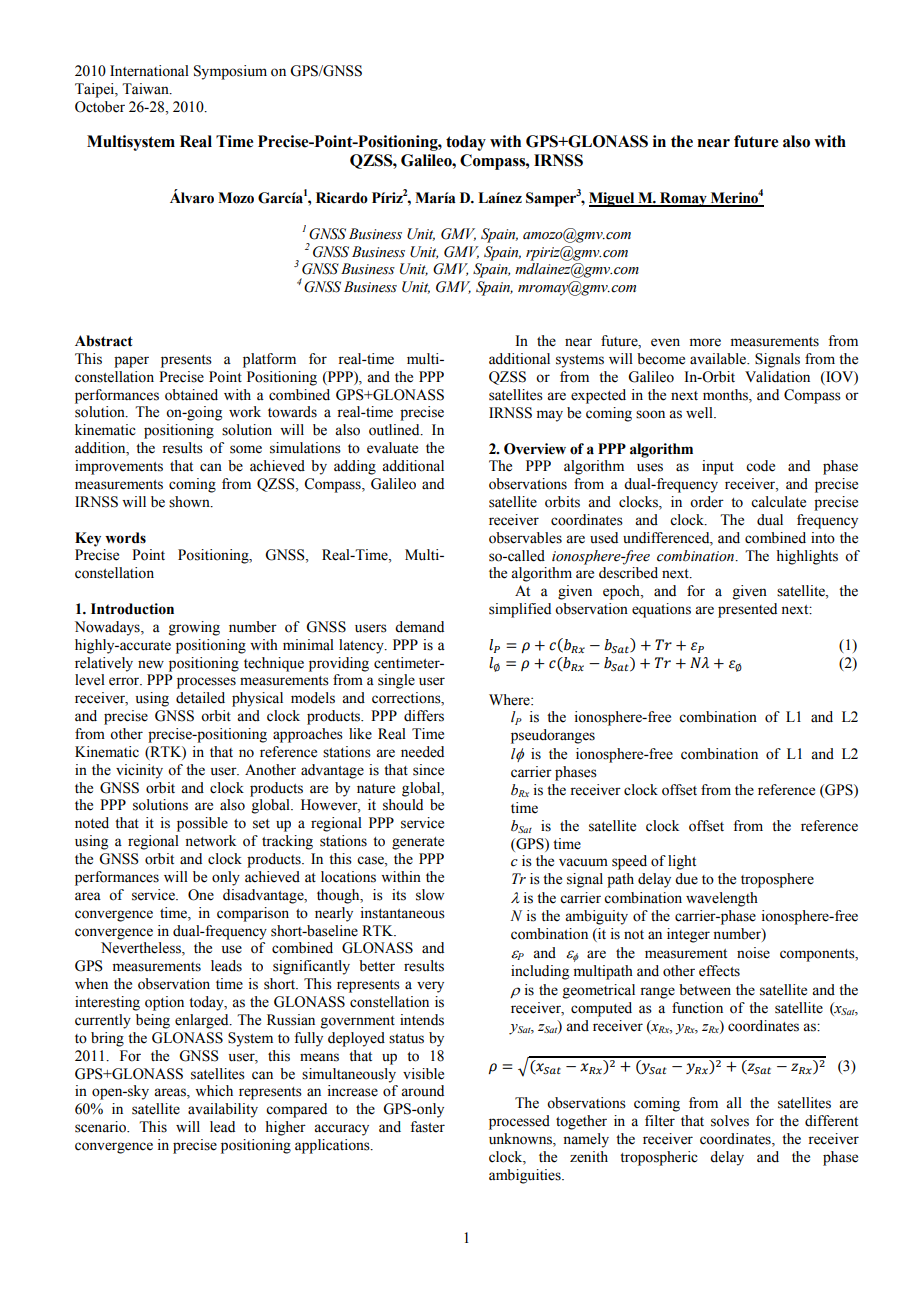  Describe the element at coordinates (777, 880) in the screenshot. I see `troposphere` at that location.
